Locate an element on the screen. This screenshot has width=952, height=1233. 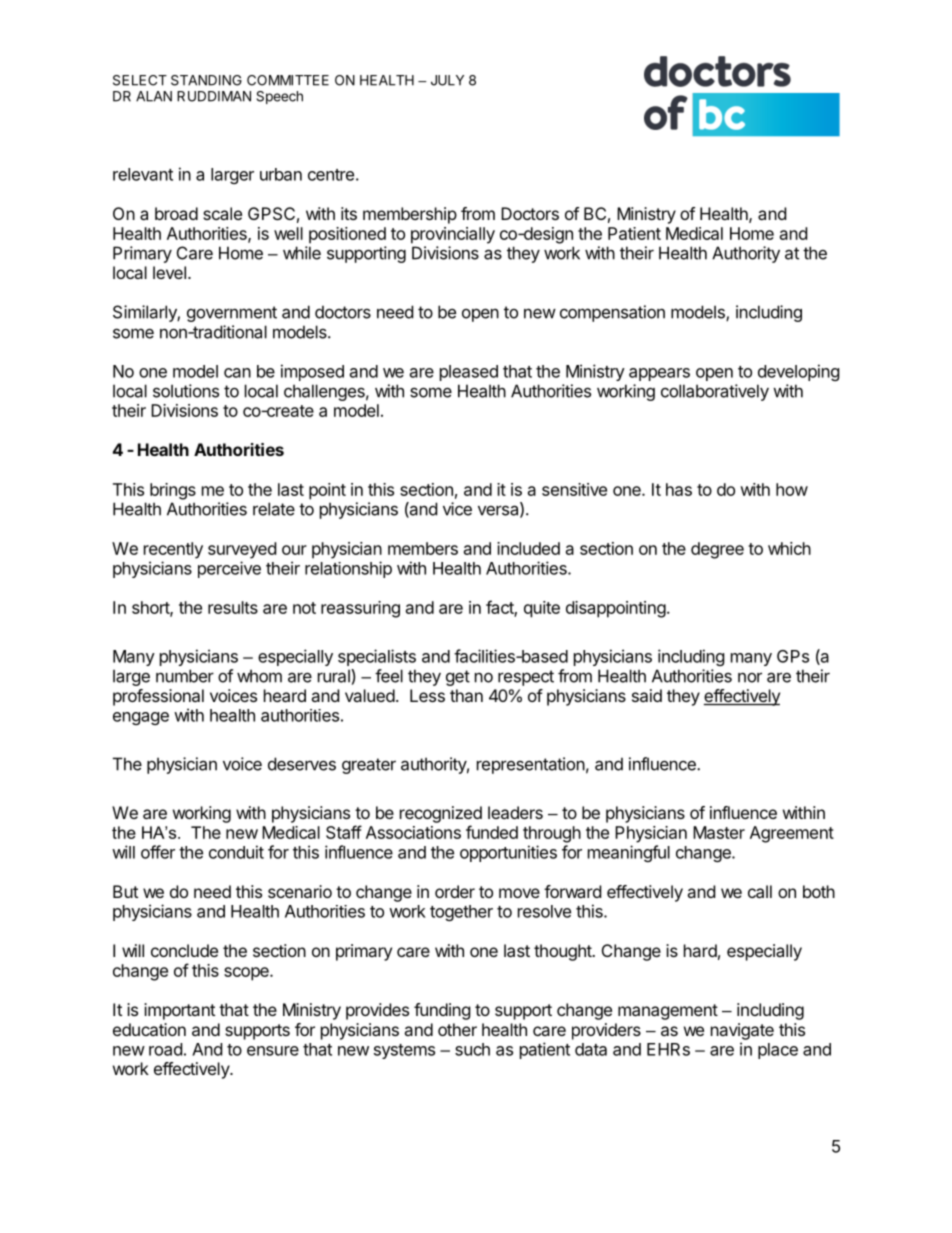
included is located at coordinates (528, 548).
